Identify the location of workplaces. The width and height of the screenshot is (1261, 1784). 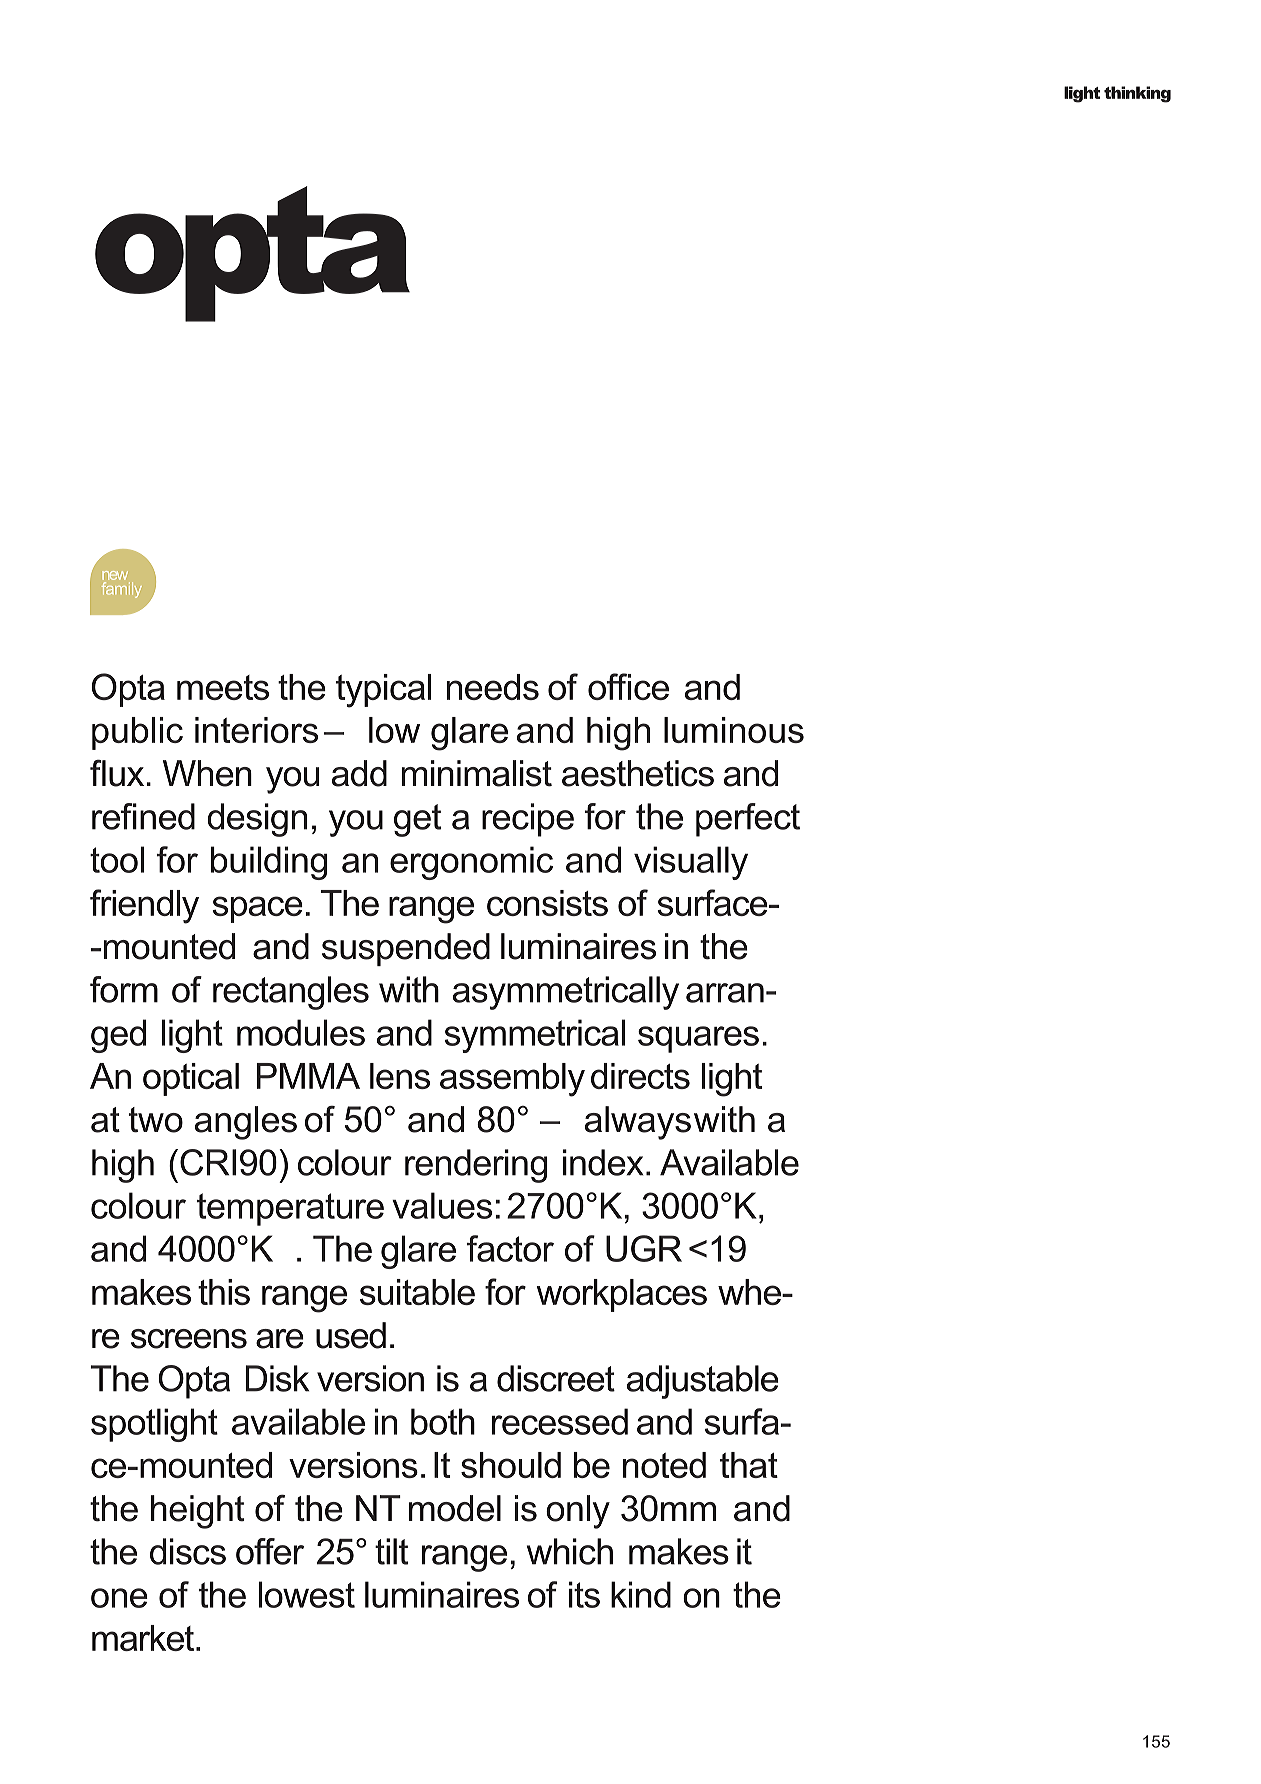
(621, 1295).
